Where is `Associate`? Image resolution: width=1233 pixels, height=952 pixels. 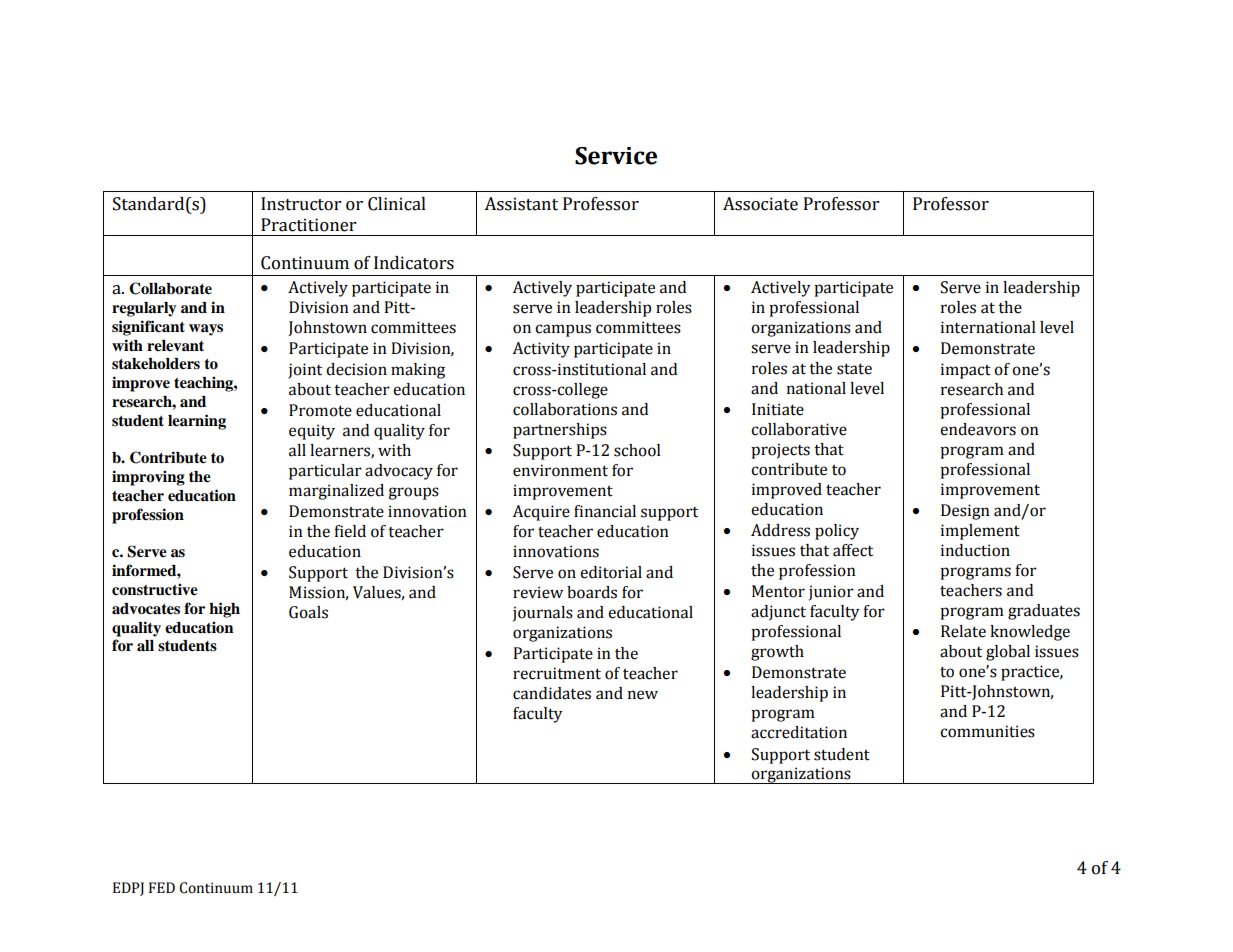
Associate is located at coordinates (760, 204).
